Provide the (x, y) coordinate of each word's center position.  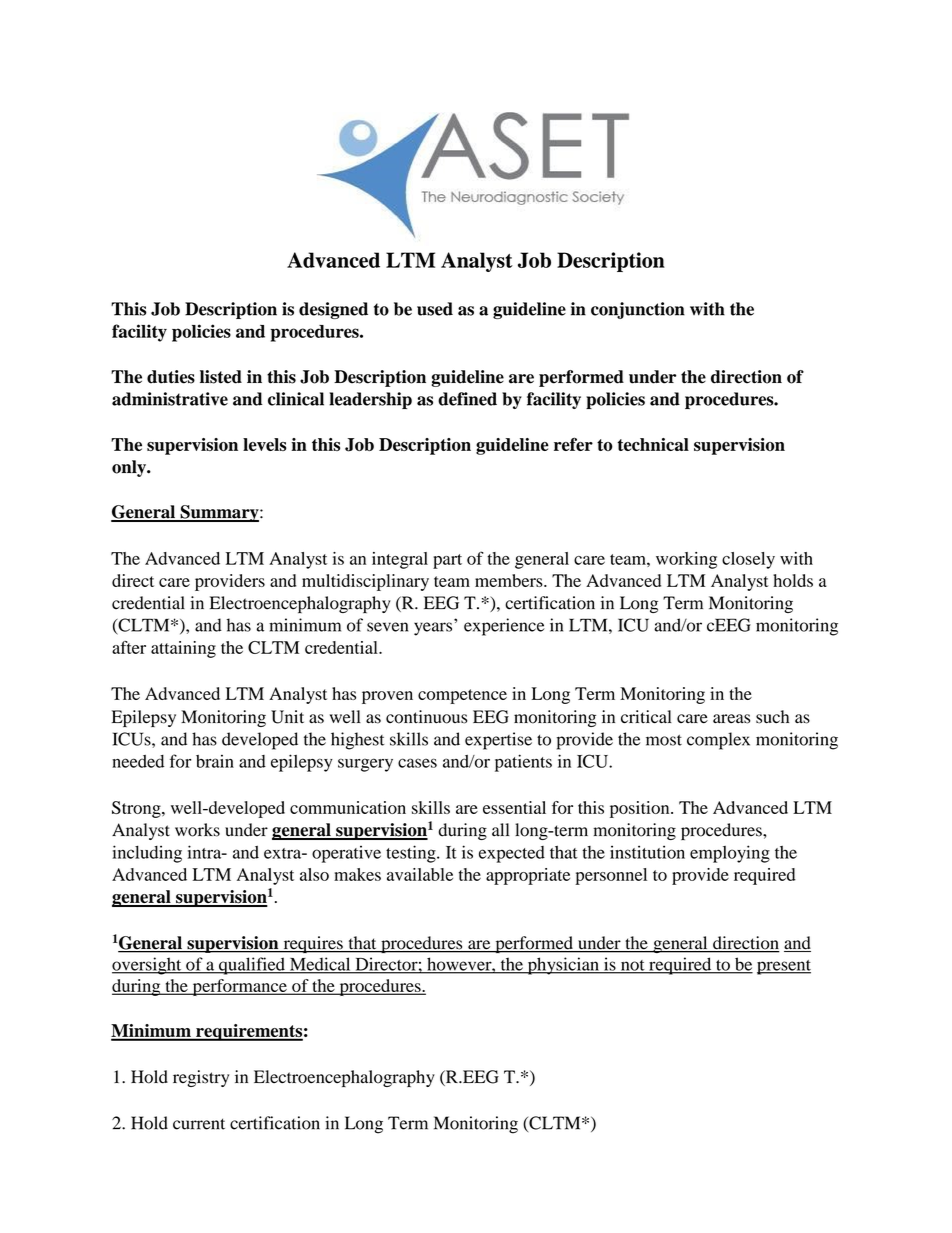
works (197, 830)
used (435, 309)
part (447, 561)
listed (221, 377)
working (686, 560)
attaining (183, 649)
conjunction (638, 310)
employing (730, 854)
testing (412, 854)
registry (201, 1078)
